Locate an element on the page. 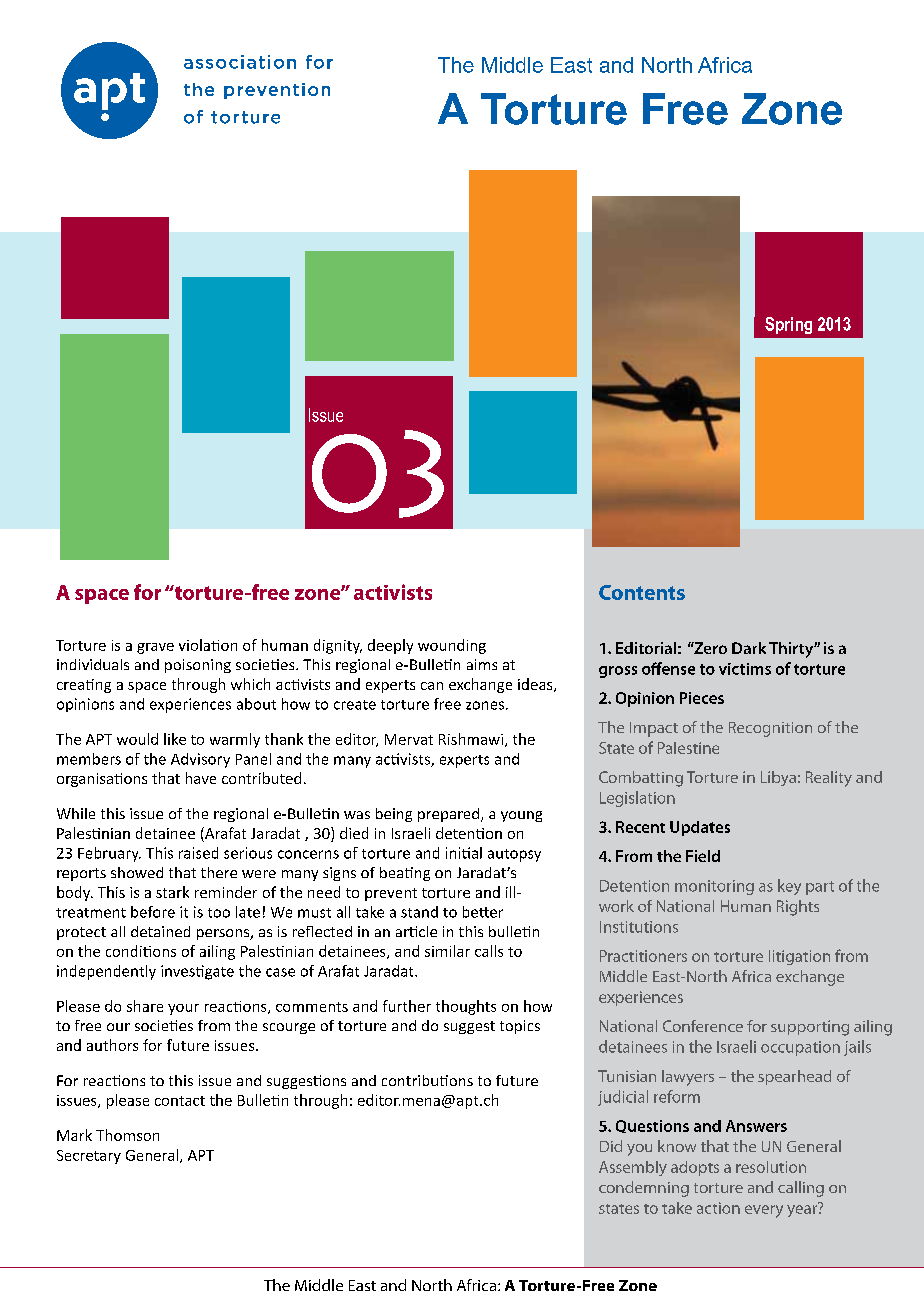 The height and width of the document is (1308, 924). grave is located at coordinates (155, 648).
